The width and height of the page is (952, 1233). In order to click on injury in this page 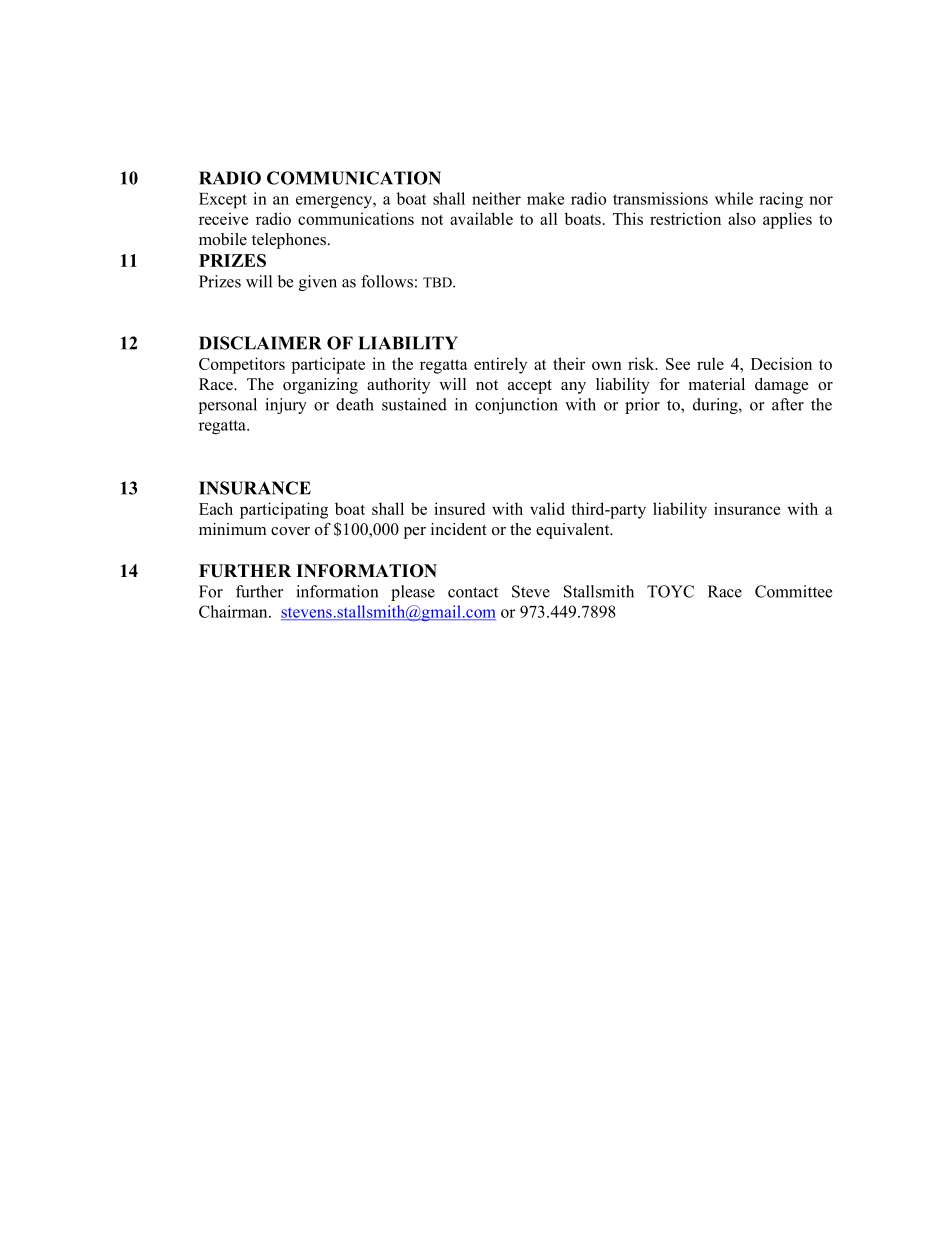, I will do `click(286, 406)`.
